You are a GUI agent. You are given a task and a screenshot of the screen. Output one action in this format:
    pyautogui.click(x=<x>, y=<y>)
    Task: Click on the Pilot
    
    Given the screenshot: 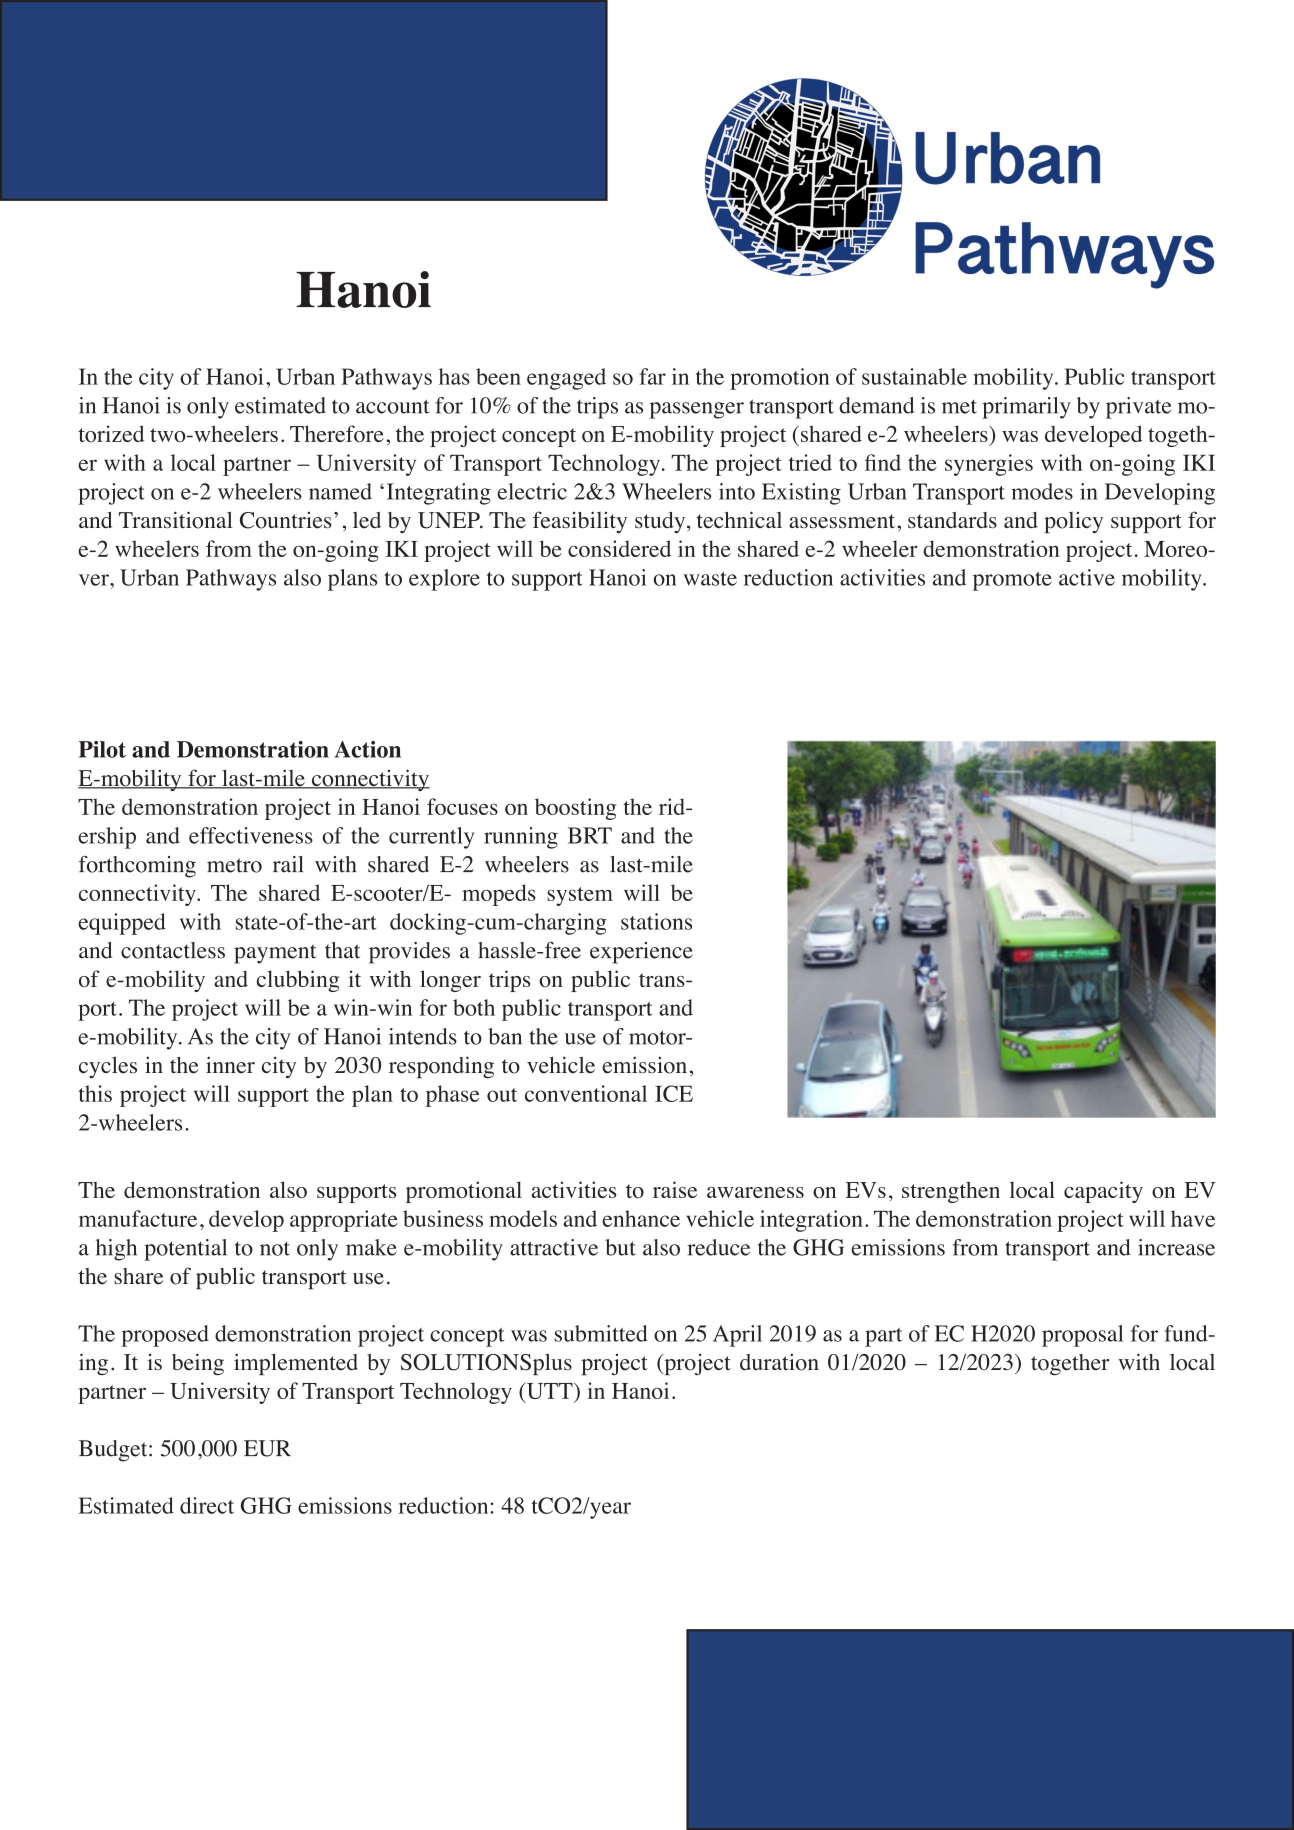 What is the action you would take?
    pyautogui.click(x=102, y=749)
